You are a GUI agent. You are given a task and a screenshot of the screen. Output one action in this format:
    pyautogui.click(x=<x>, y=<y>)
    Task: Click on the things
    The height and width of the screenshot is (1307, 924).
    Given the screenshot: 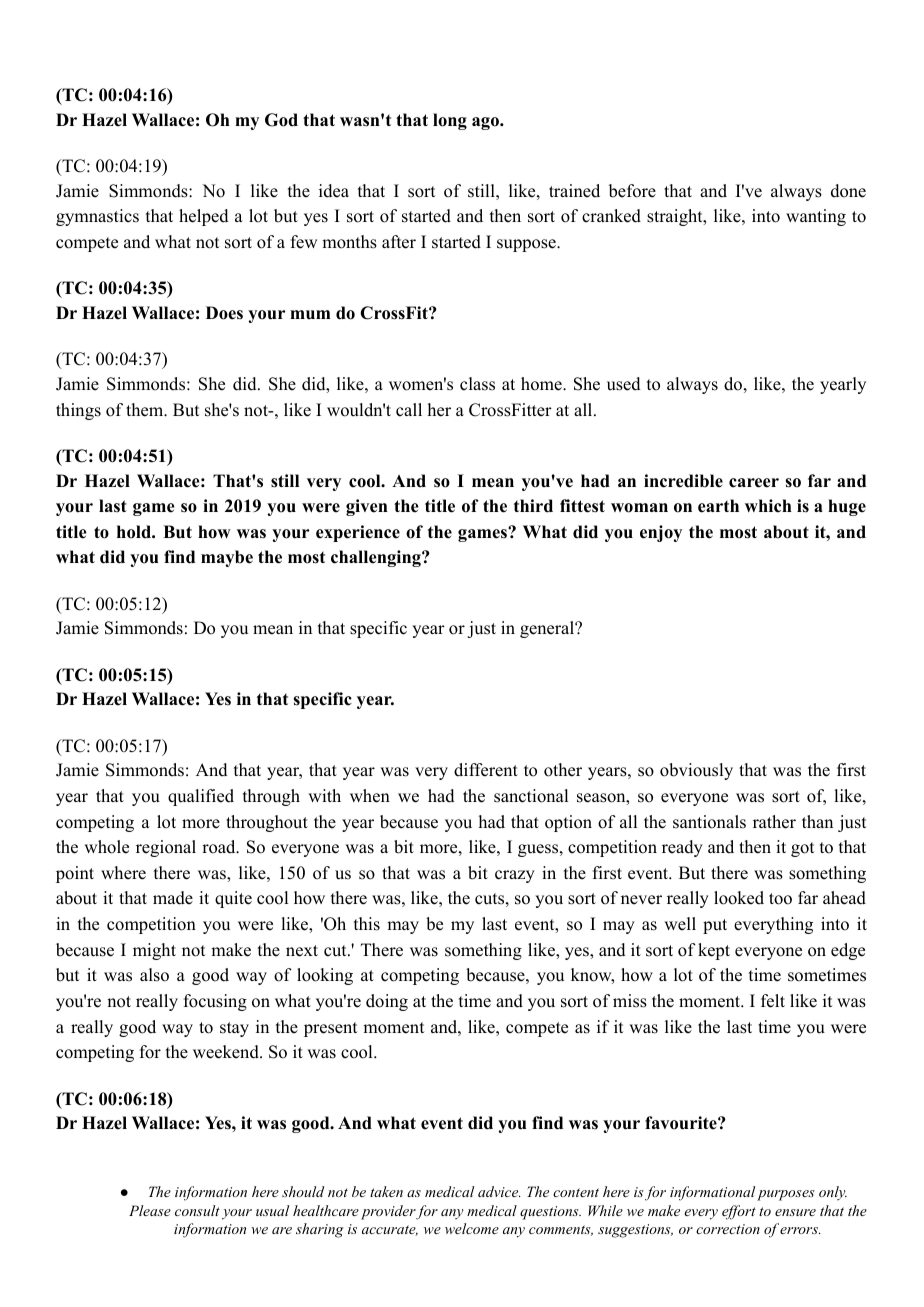 What is the action you would take?
    pyautogui.click(x=78, y=411)
